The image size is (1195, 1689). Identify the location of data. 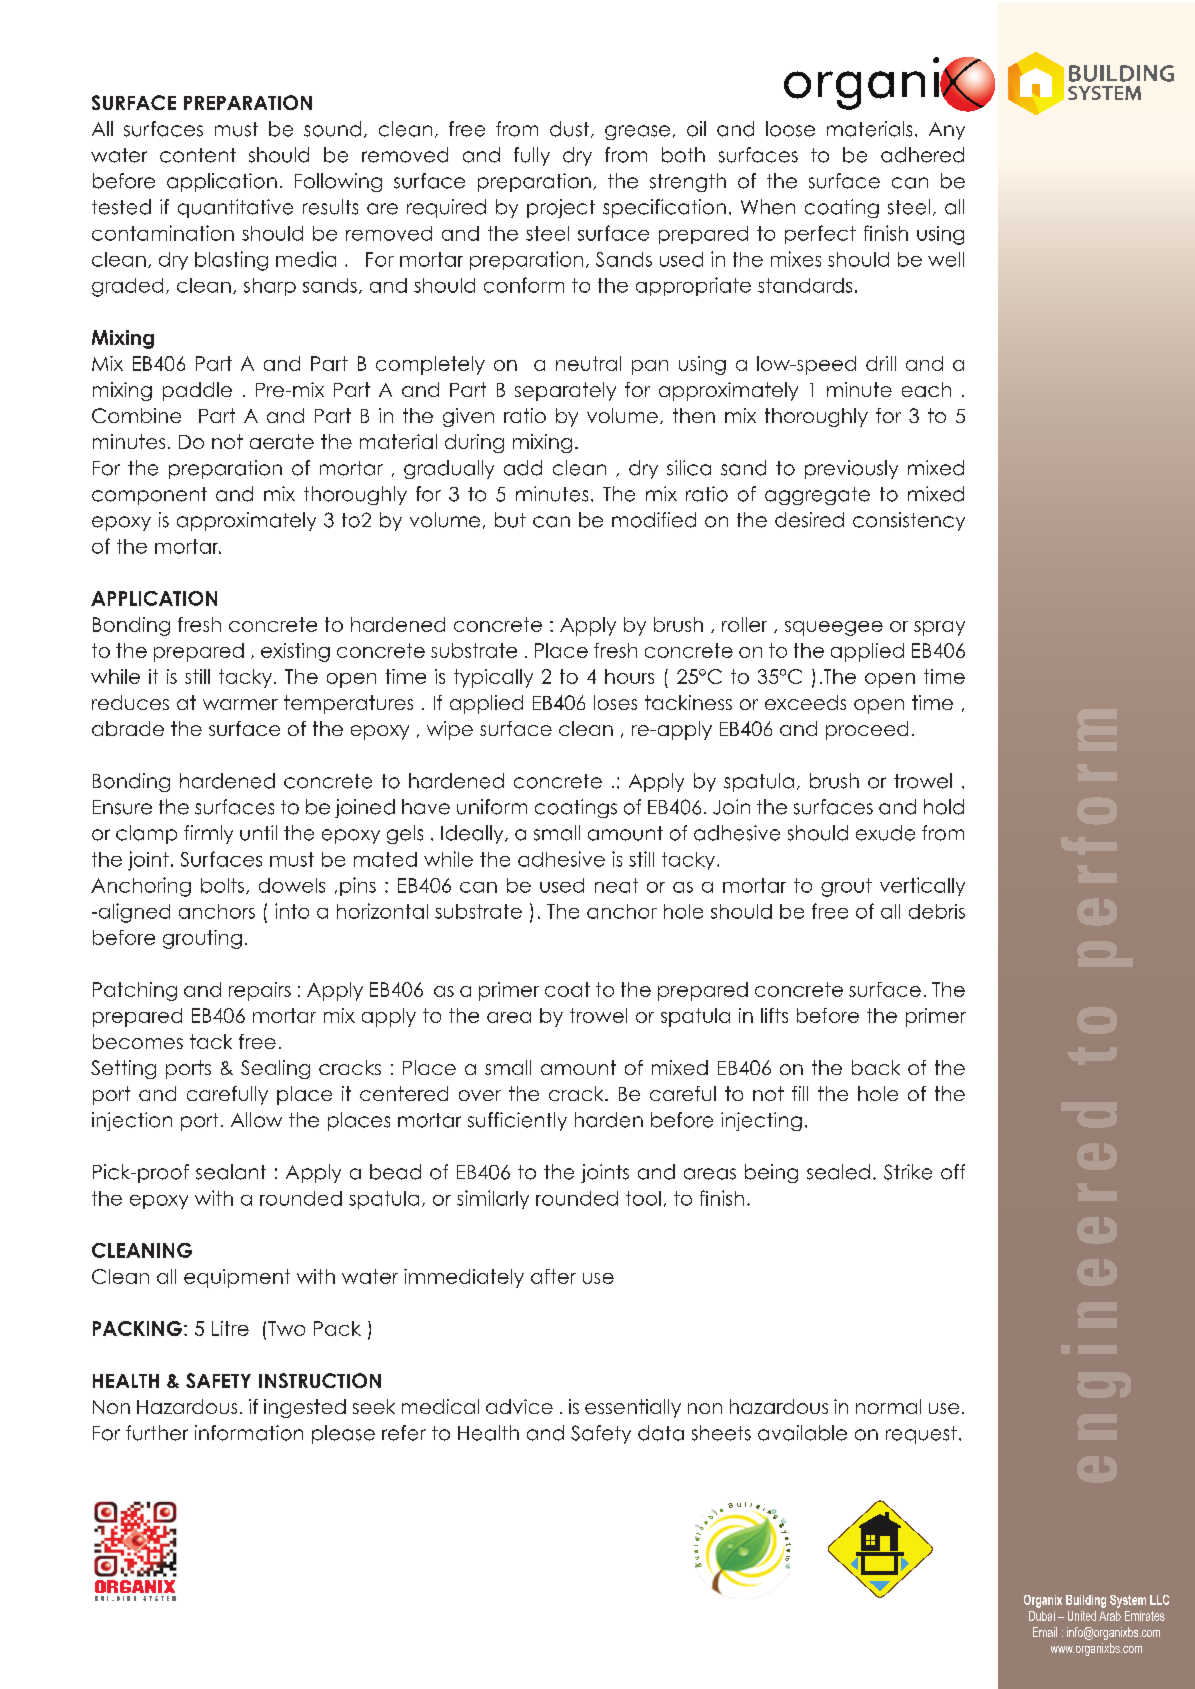
(661, 1433).
